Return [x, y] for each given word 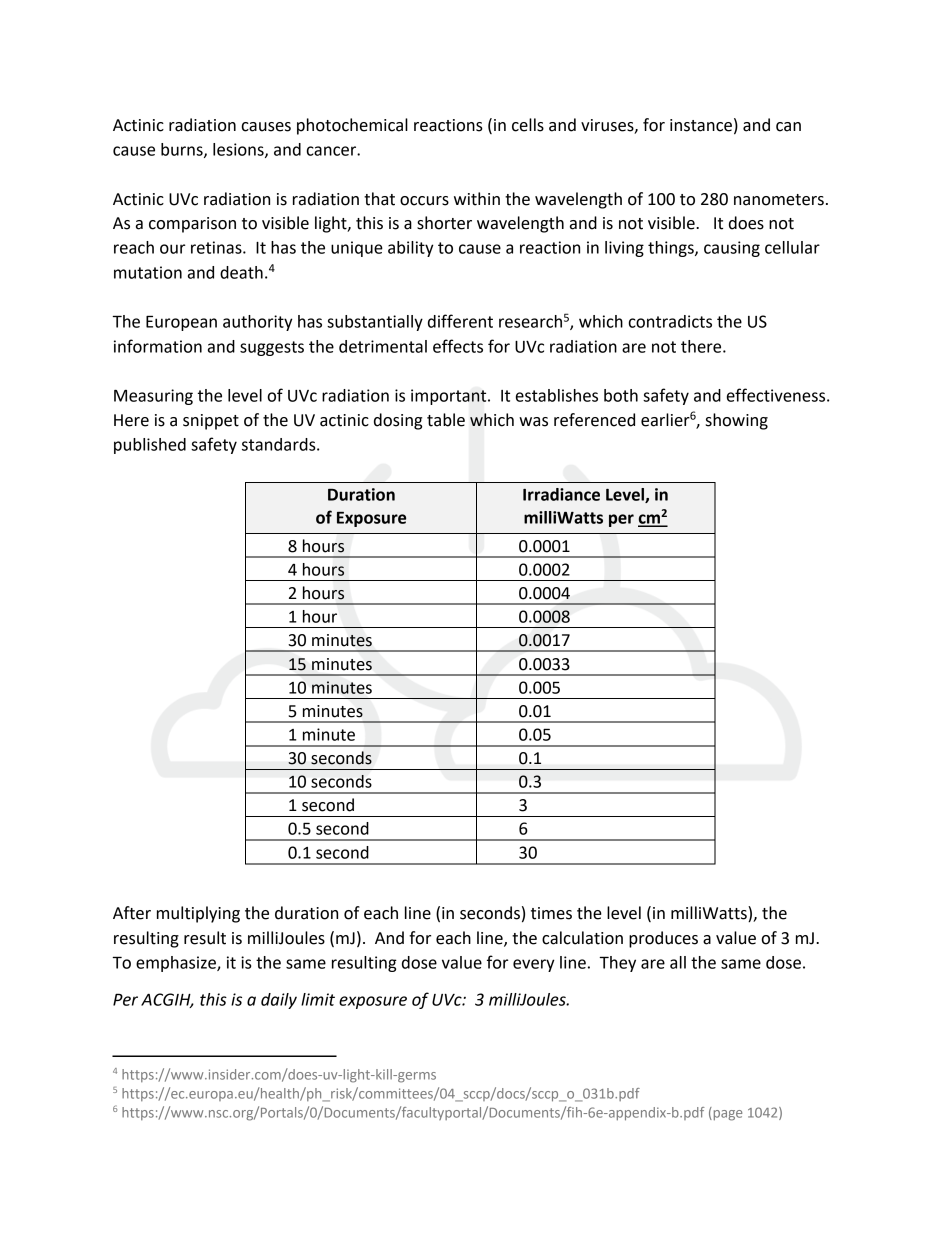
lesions [239, 150]
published [150, 446]
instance [701, 125]
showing [737, 421]
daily [279, 1001]
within [477, 199]
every [534, 965]
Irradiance [561, 494]
